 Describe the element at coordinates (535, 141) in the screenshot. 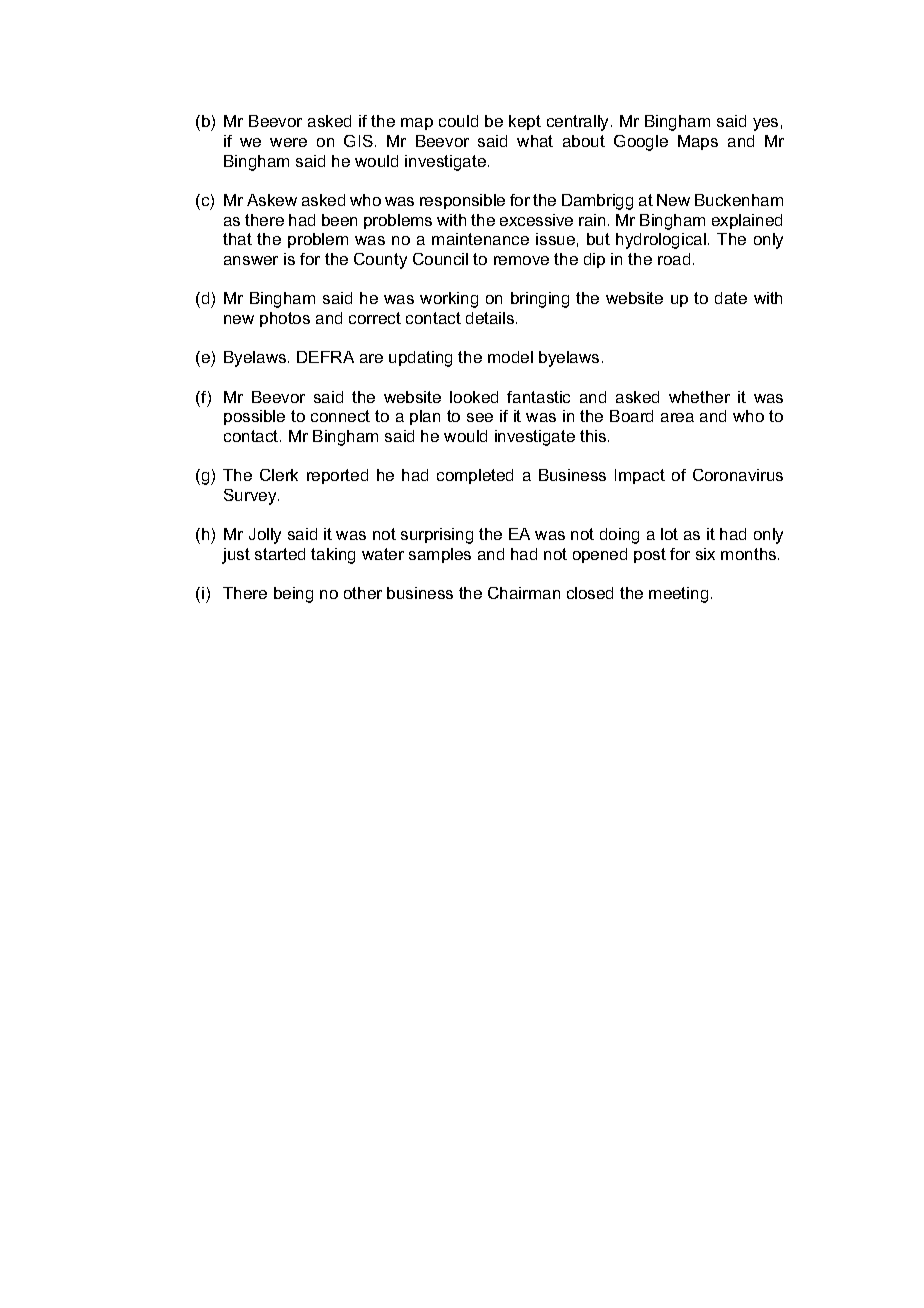

I see `what` at that location.
